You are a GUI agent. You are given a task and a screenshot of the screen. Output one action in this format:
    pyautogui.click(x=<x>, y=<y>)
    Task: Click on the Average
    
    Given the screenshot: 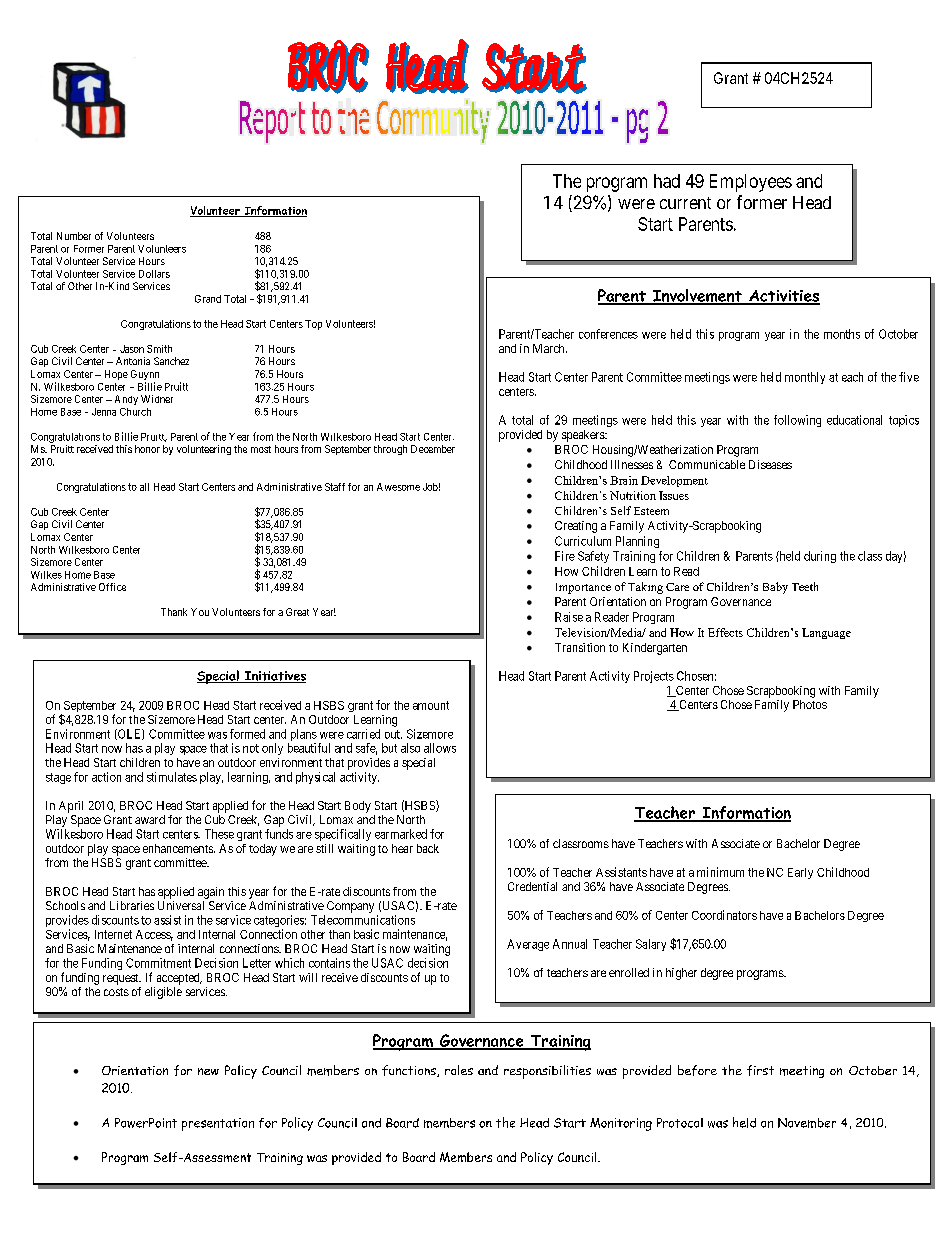 What is the action you would take?
    pyautogui.click(x=528, y=945)
